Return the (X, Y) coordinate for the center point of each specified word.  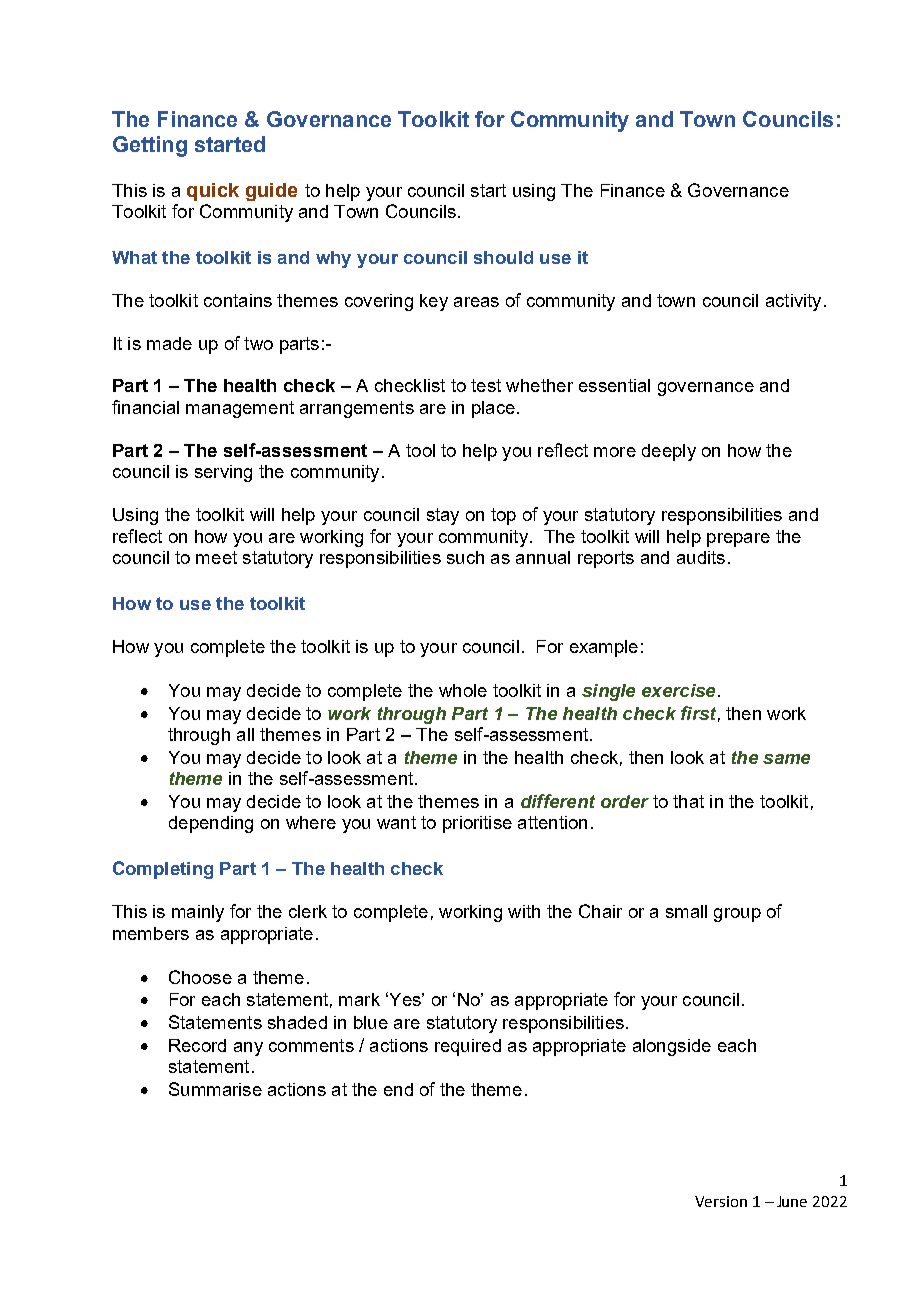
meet (216, 557)
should (503, 257)
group (737, 915)
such (465, 557)
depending (211, 824)
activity (793, 302)
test (486, 385)
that (688, 801)
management (240, 409)
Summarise (215, 1089)
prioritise (477, 824)
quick (213, 192)
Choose (200, 977)
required (468, 1047)
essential (614, 385)
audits (701, 557)
